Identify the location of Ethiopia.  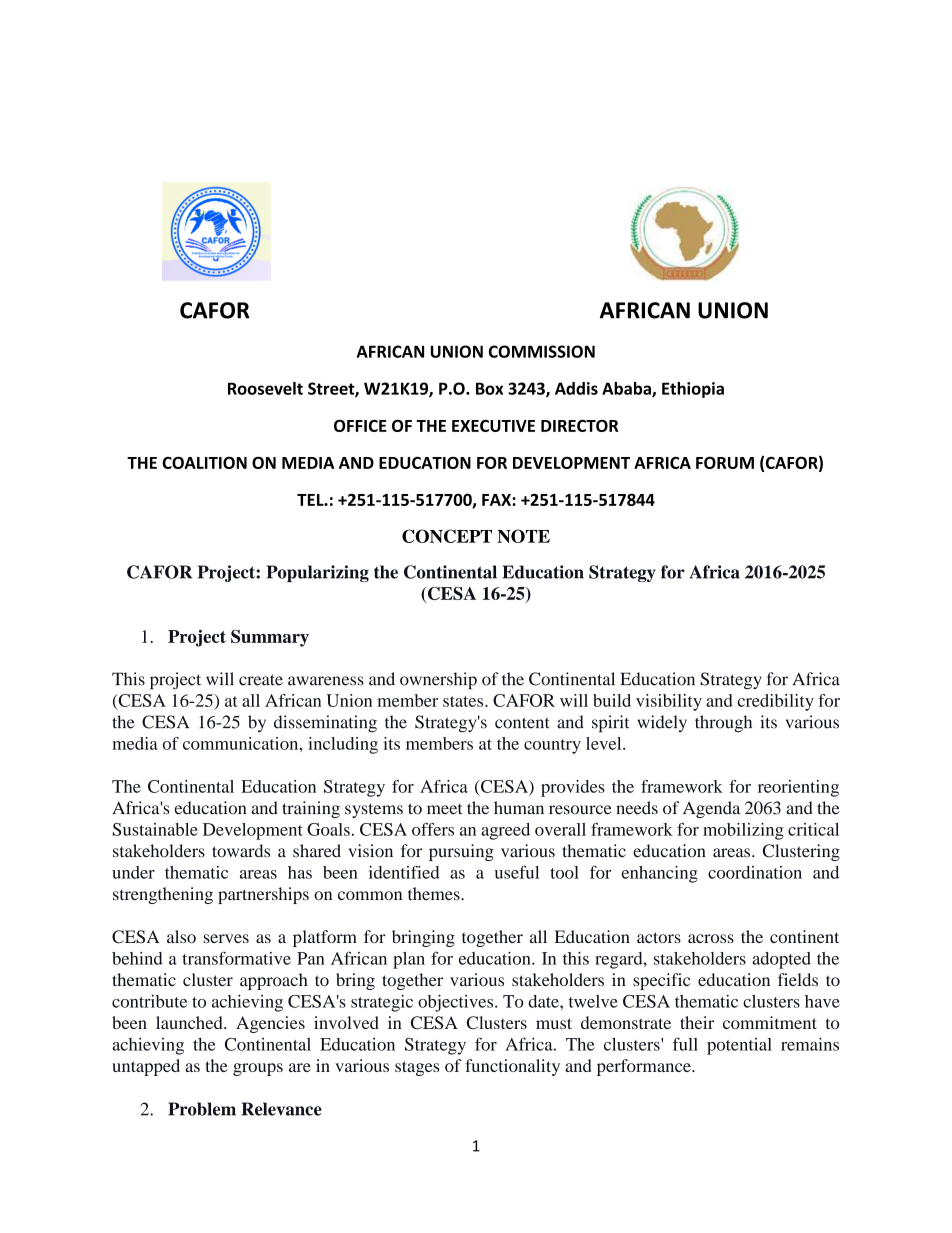
(693, 390).
